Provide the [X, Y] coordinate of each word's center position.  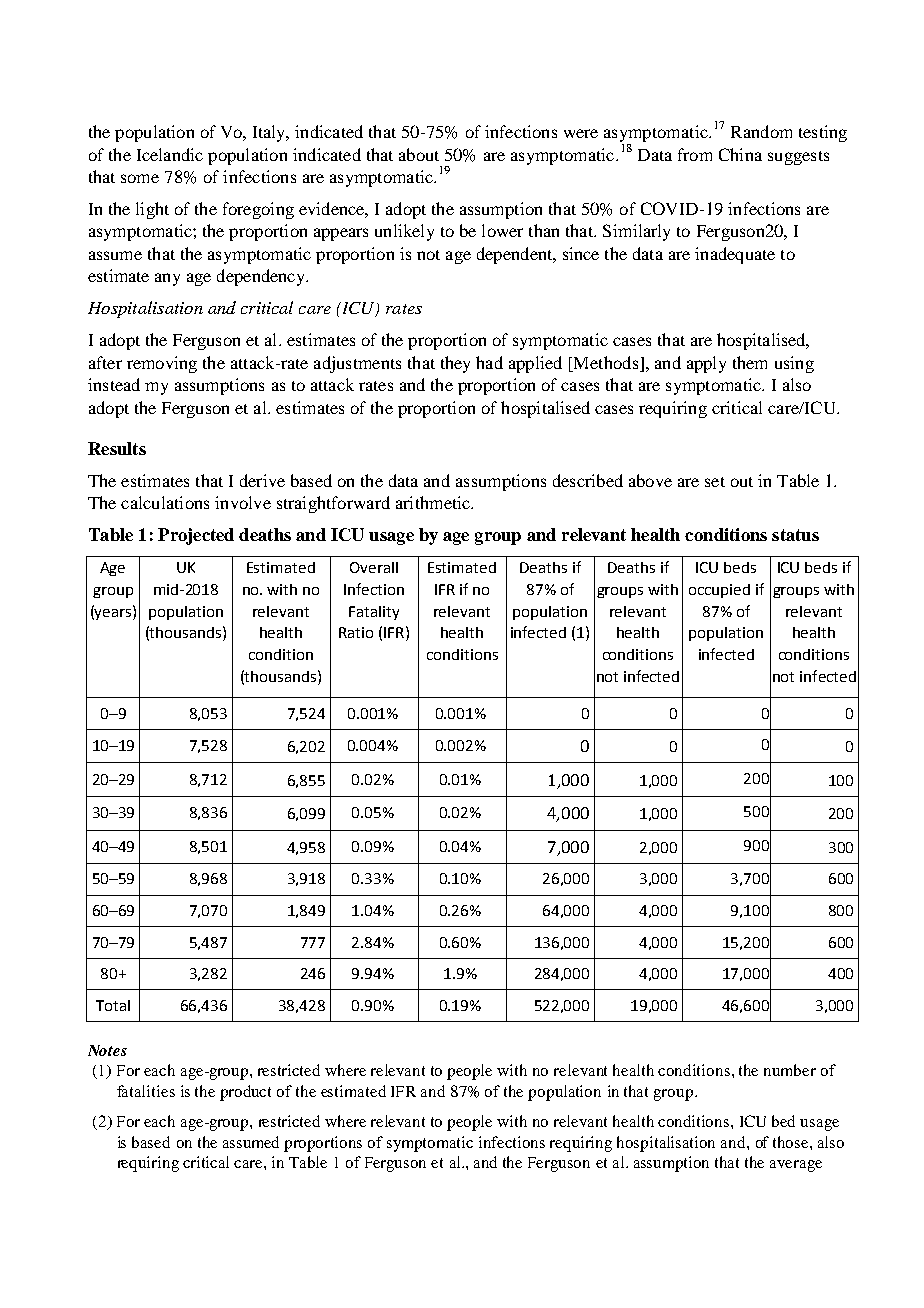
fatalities [146, 1091]
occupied [719, 591]
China [740, 154]
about [419, 154]
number [790, 1070]
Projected [196, 536]
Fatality [374, 613]
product [245, 1093]
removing [162, 364]
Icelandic [170, 154]
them [750, 362]
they [455, 364]
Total [113, 1005]
